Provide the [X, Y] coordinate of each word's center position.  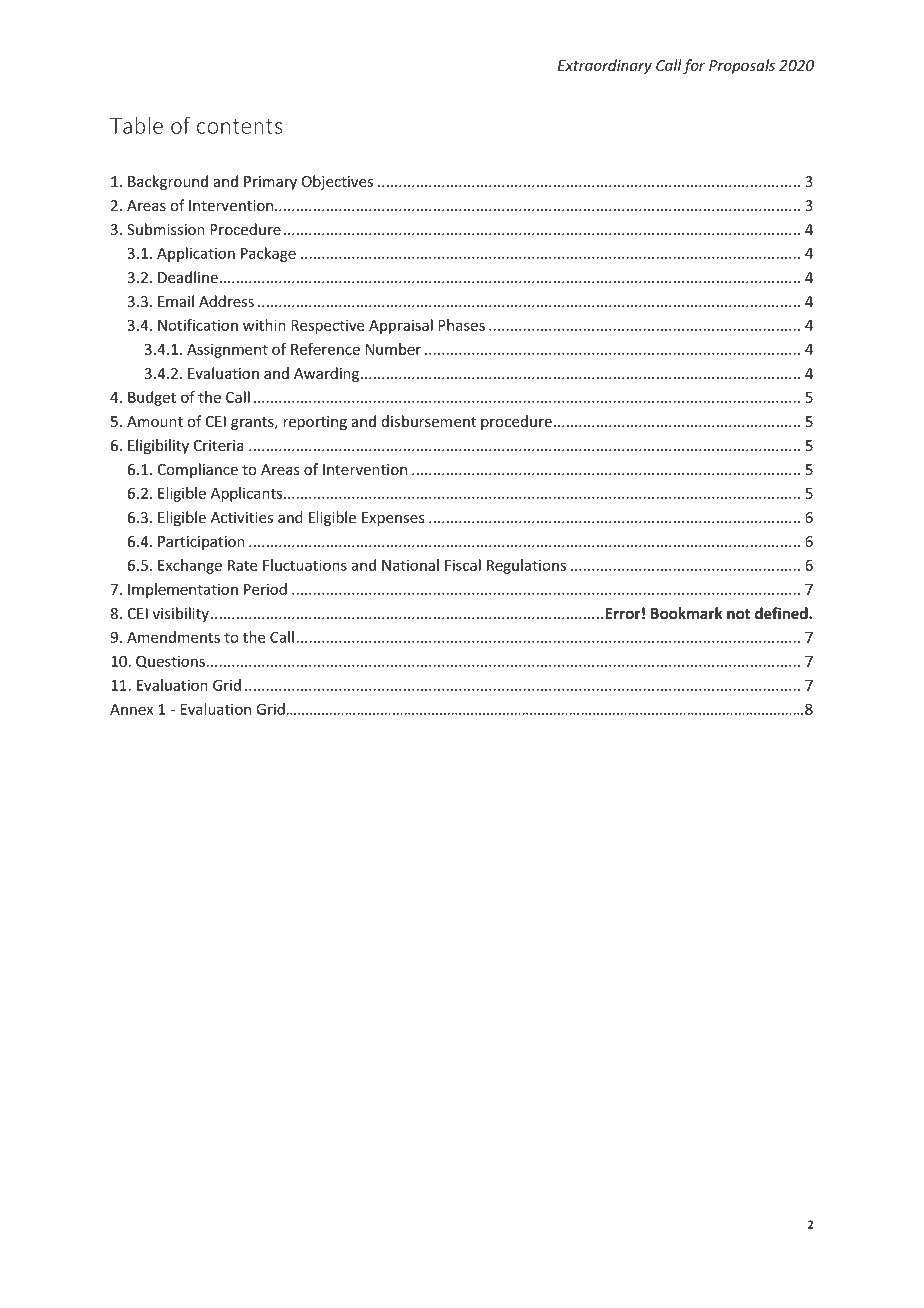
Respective [327, 326]
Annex [131, 709]
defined [782, 613]
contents [239, 126]
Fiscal [463, 565]
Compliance [198, 470]
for [694, 66]
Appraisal [401, 326]
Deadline [188, 277]
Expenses [393, 519]
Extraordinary [605, 66]
